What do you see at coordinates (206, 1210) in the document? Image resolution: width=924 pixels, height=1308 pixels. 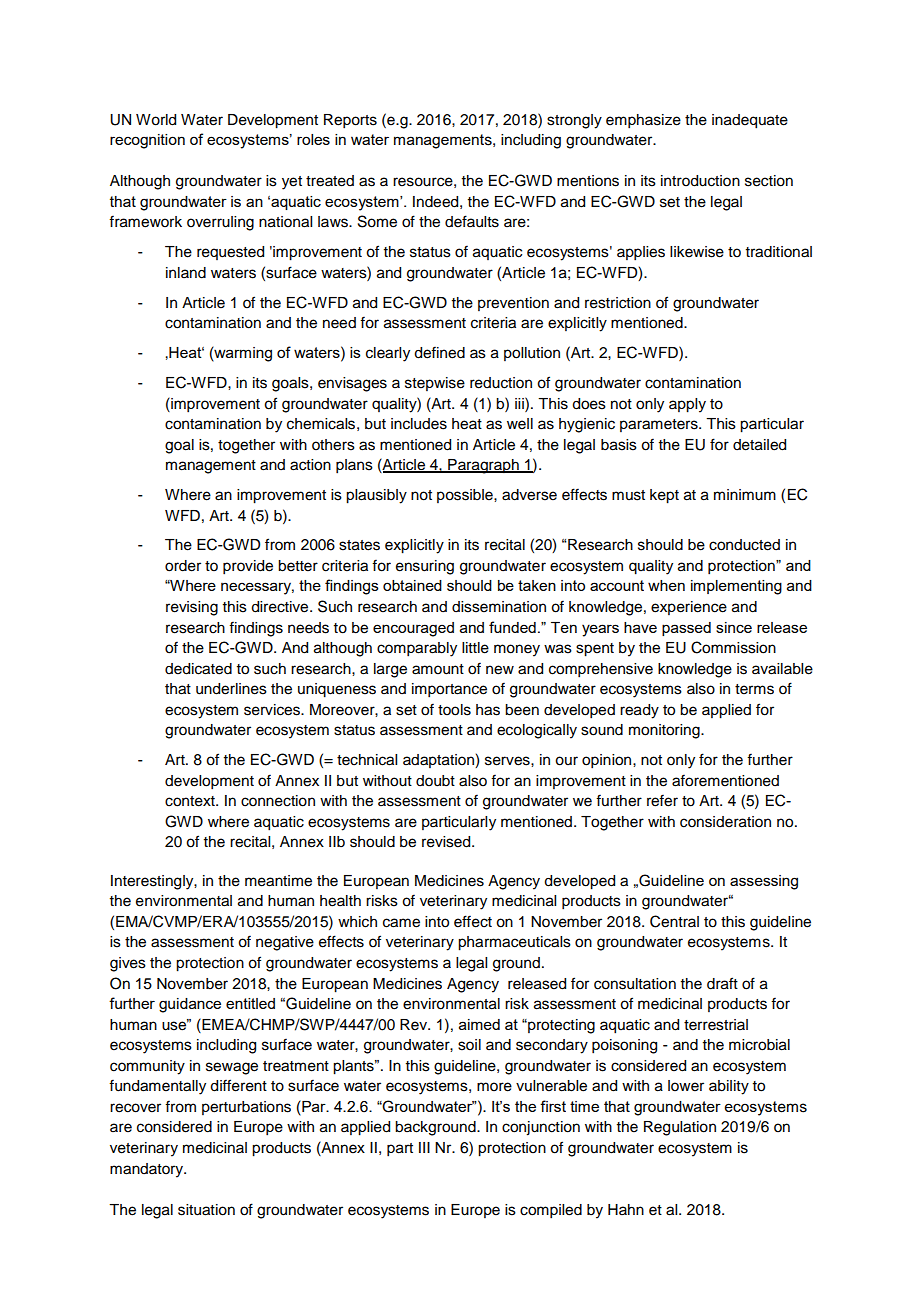 I see `situation` at bounding box center [206, 1210].
